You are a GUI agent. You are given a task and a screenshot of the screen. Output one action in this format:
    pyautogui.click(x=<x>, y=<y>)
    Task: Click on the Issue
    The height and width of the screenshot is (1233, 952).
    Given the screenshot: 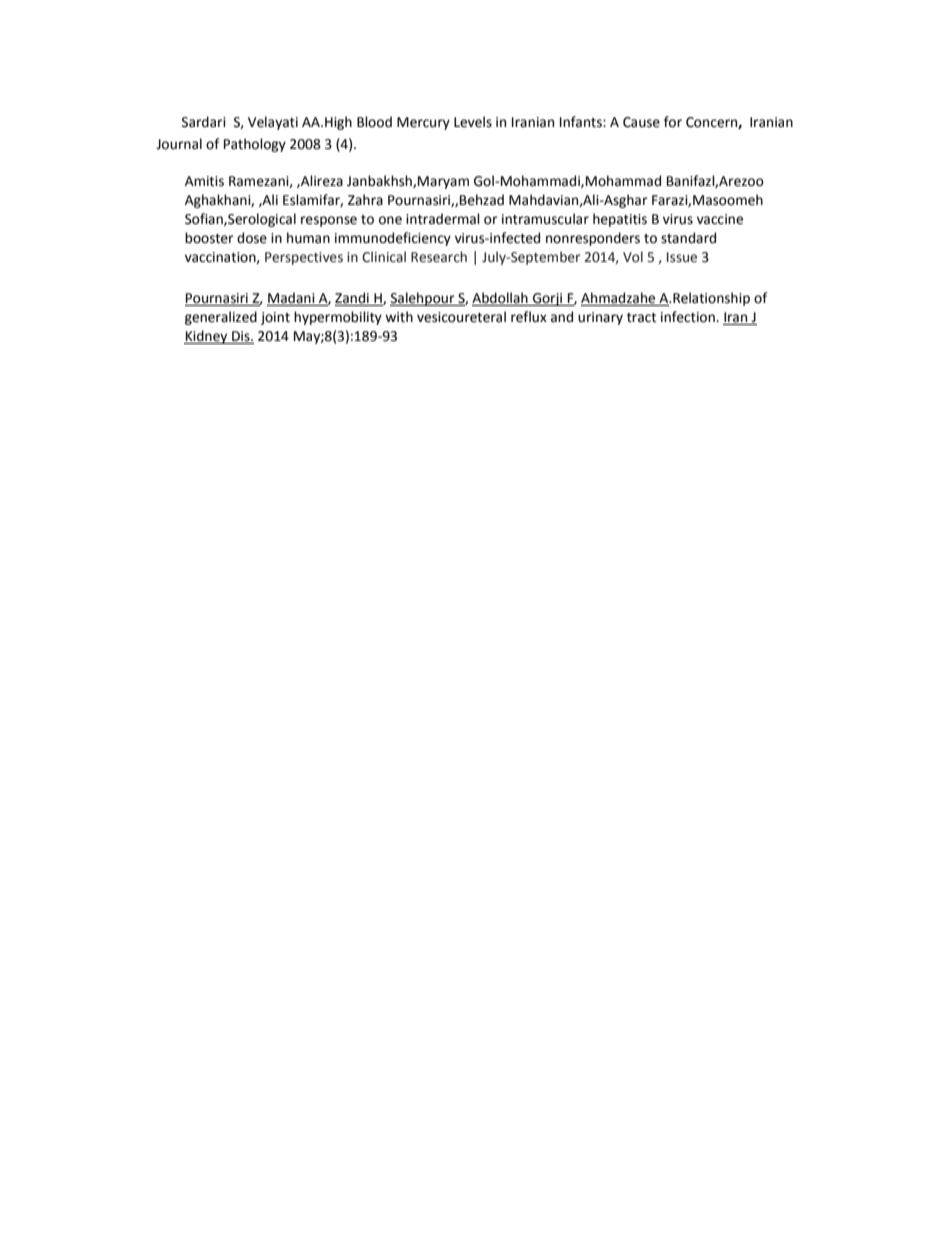 What is the action you would take?
    pyautogui.click(x=682, y=257)
